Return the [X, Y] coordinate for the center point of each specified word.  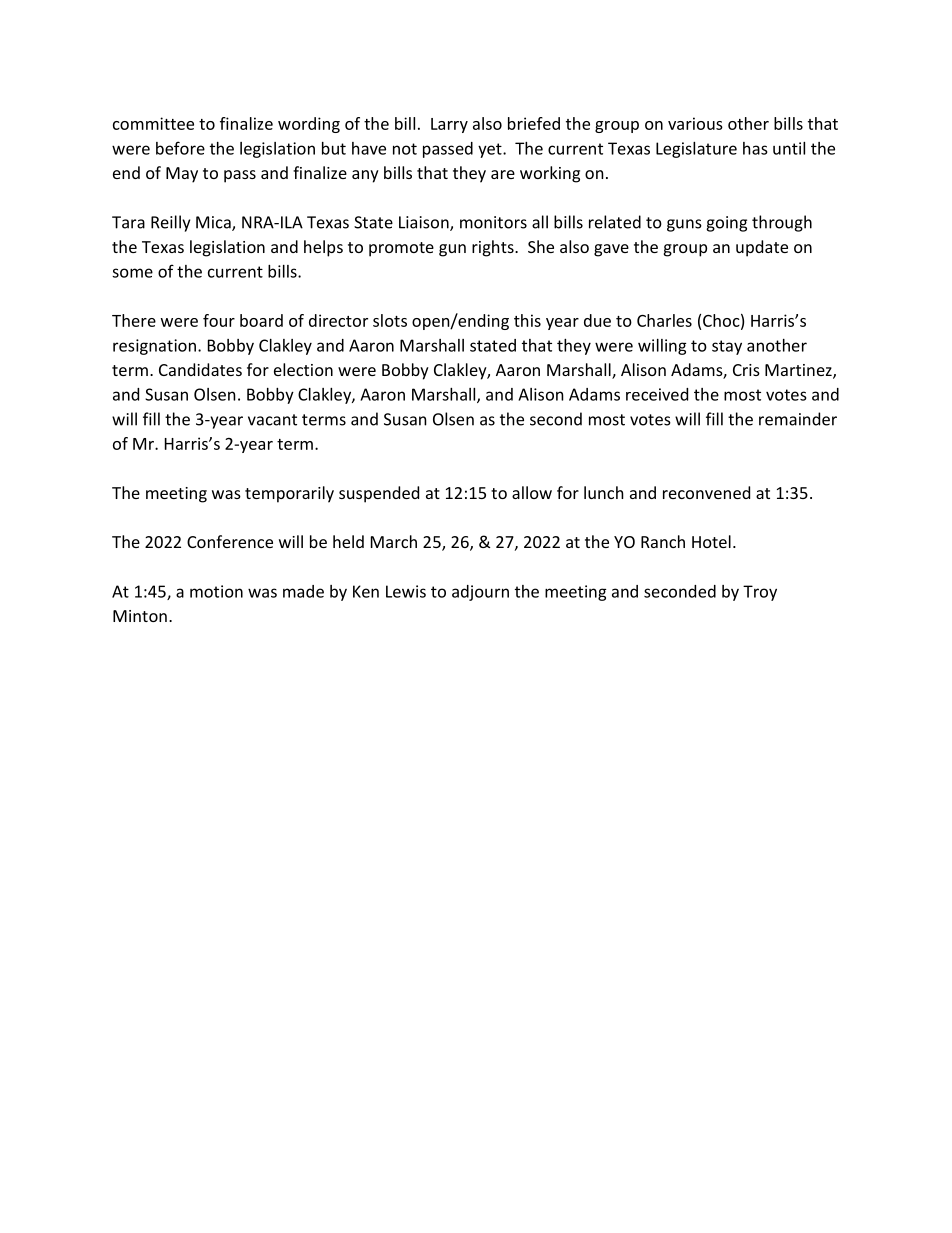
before [180, 148]
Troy [760, 593]
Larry [449, 125]
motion [216, 591]
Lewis [406, 591]
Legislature [696, 150]
